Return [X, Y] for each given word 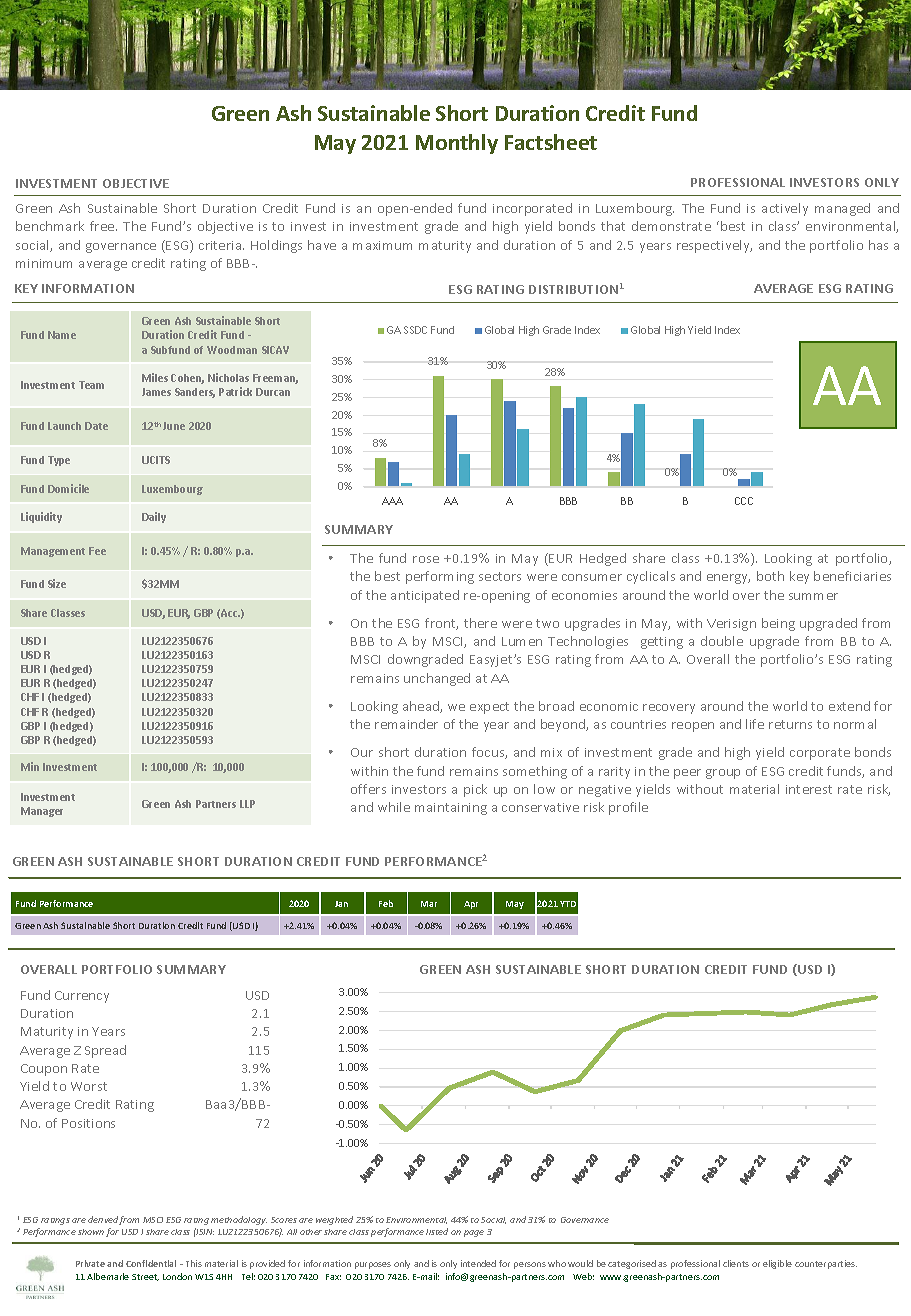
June [174, 426]
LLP [247, 804]
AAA [392, 501]
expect [489, 708]
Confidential [151, 1263]
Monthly [457, 144]
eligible [777, 1264]
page [474, 1233]
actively [785, 209]
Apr [471, 905]
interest [809, 789]
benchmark [50, 226]
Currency [82, 997]
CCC [744, 501]
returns [790, 724]
